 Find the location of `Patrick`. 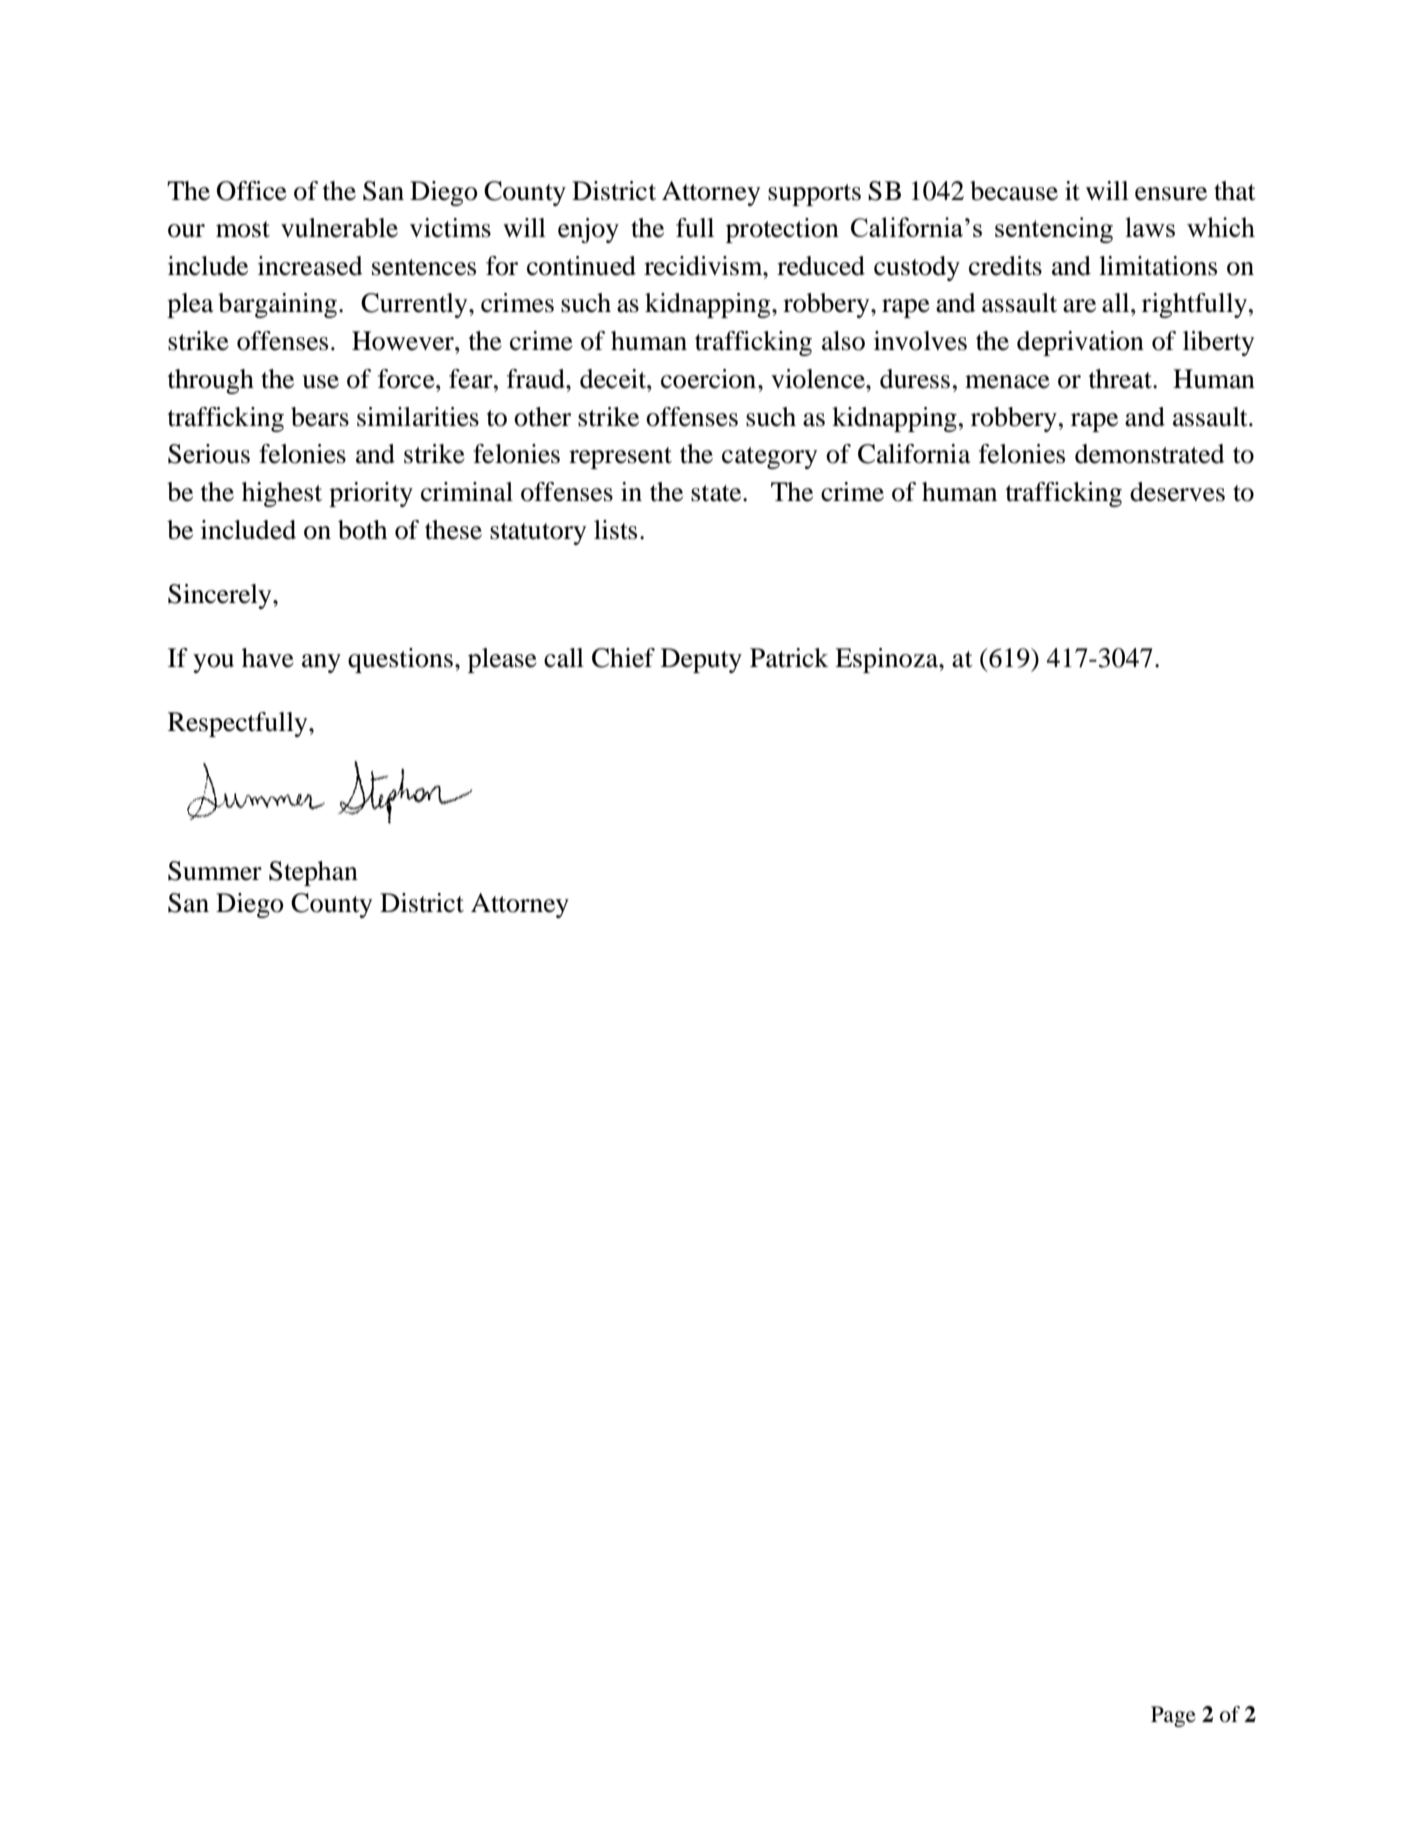

Patrick is located at coordinates (789, 658).
